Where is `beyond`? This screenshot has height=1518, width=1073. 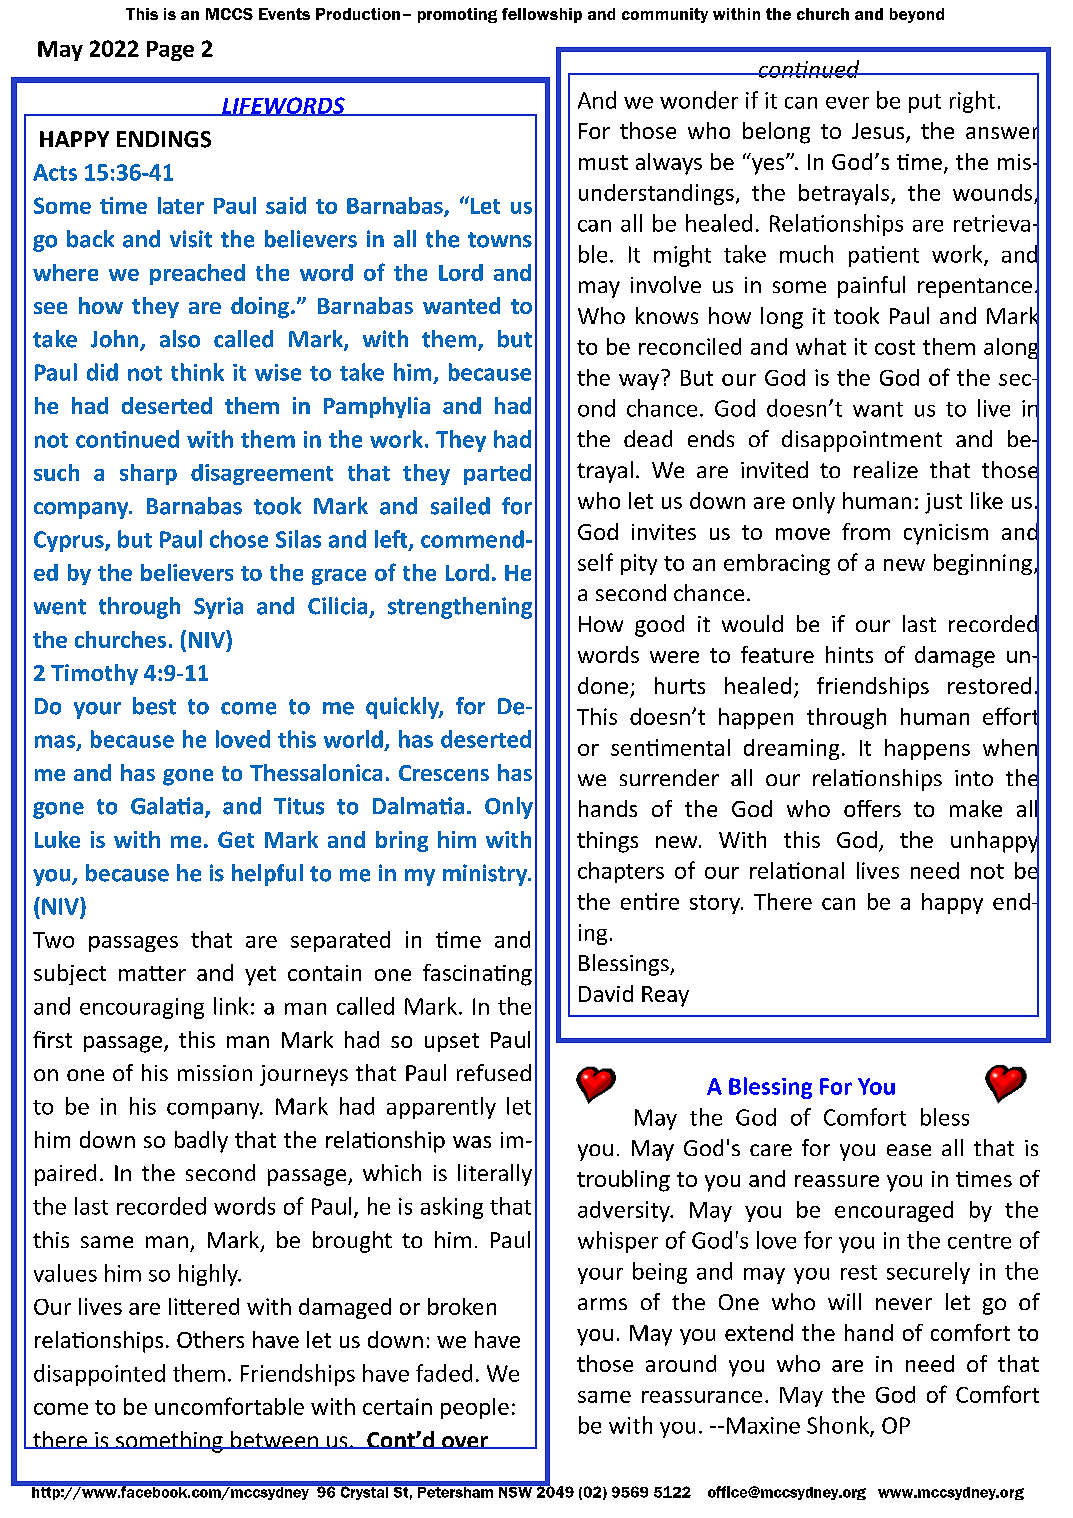
beyond is located at coordinates (917, 15).
